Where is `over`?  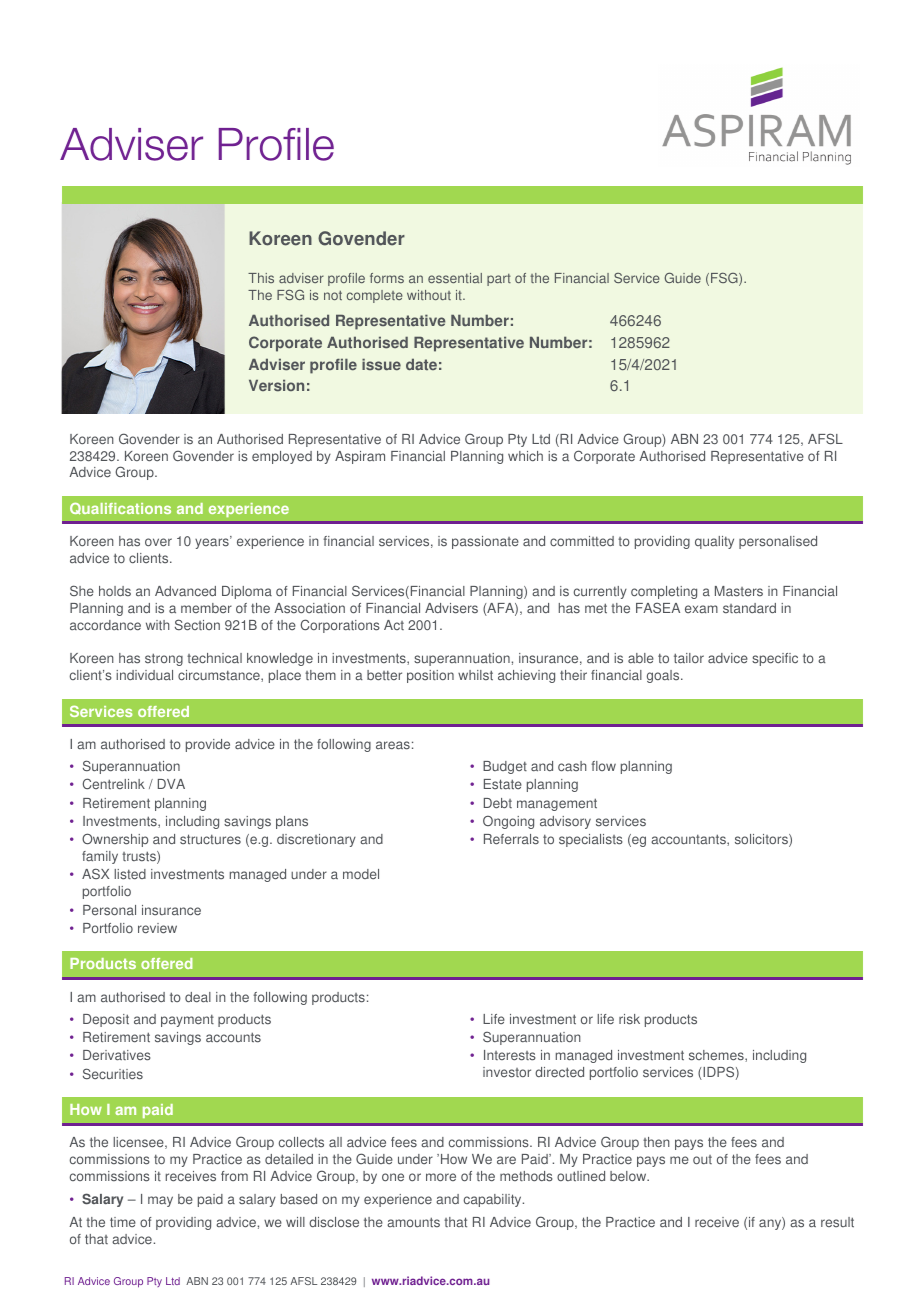 over is located at coordinates (158, 542).
